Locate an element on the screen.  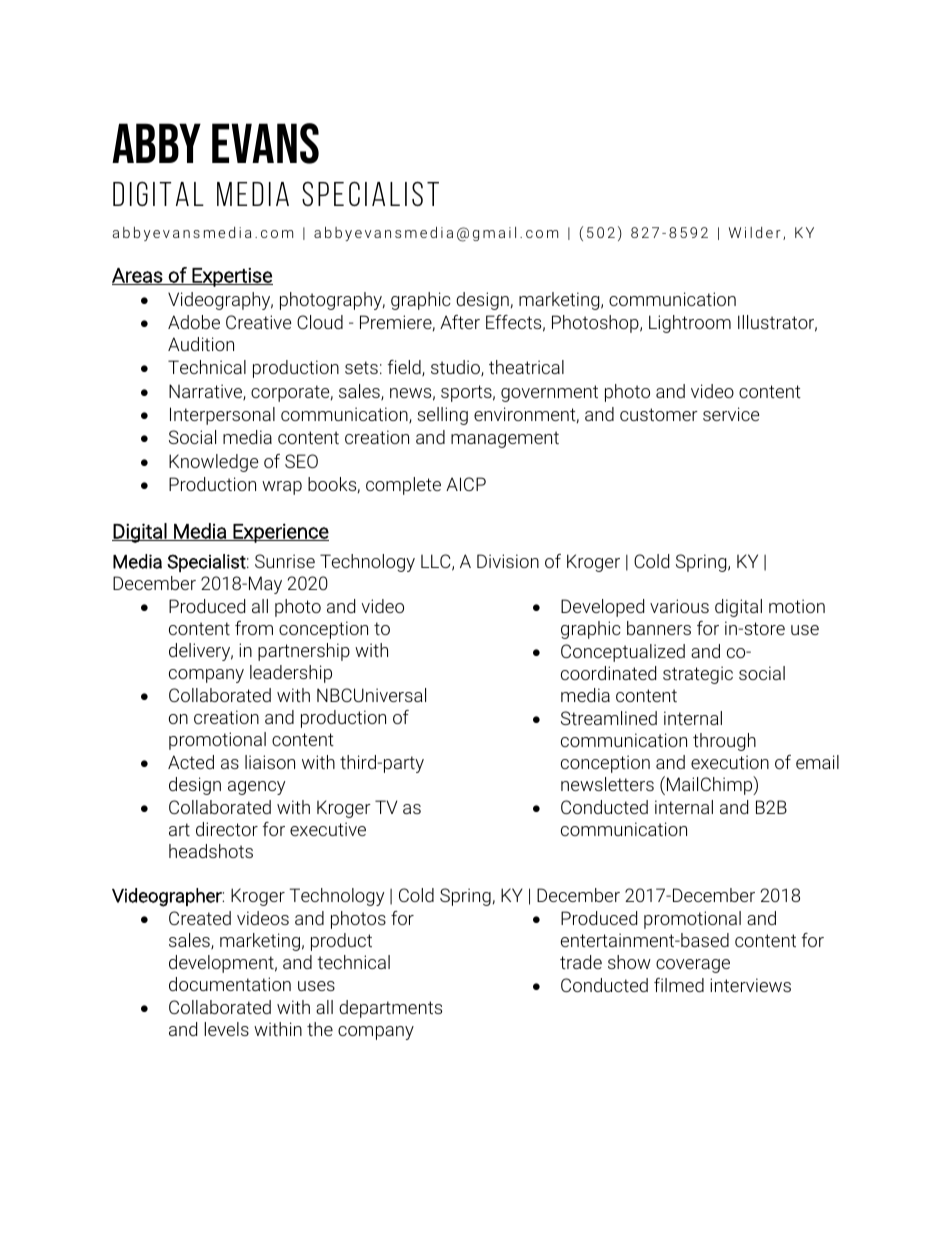
Wilder is located at coordinates (755, 232).
